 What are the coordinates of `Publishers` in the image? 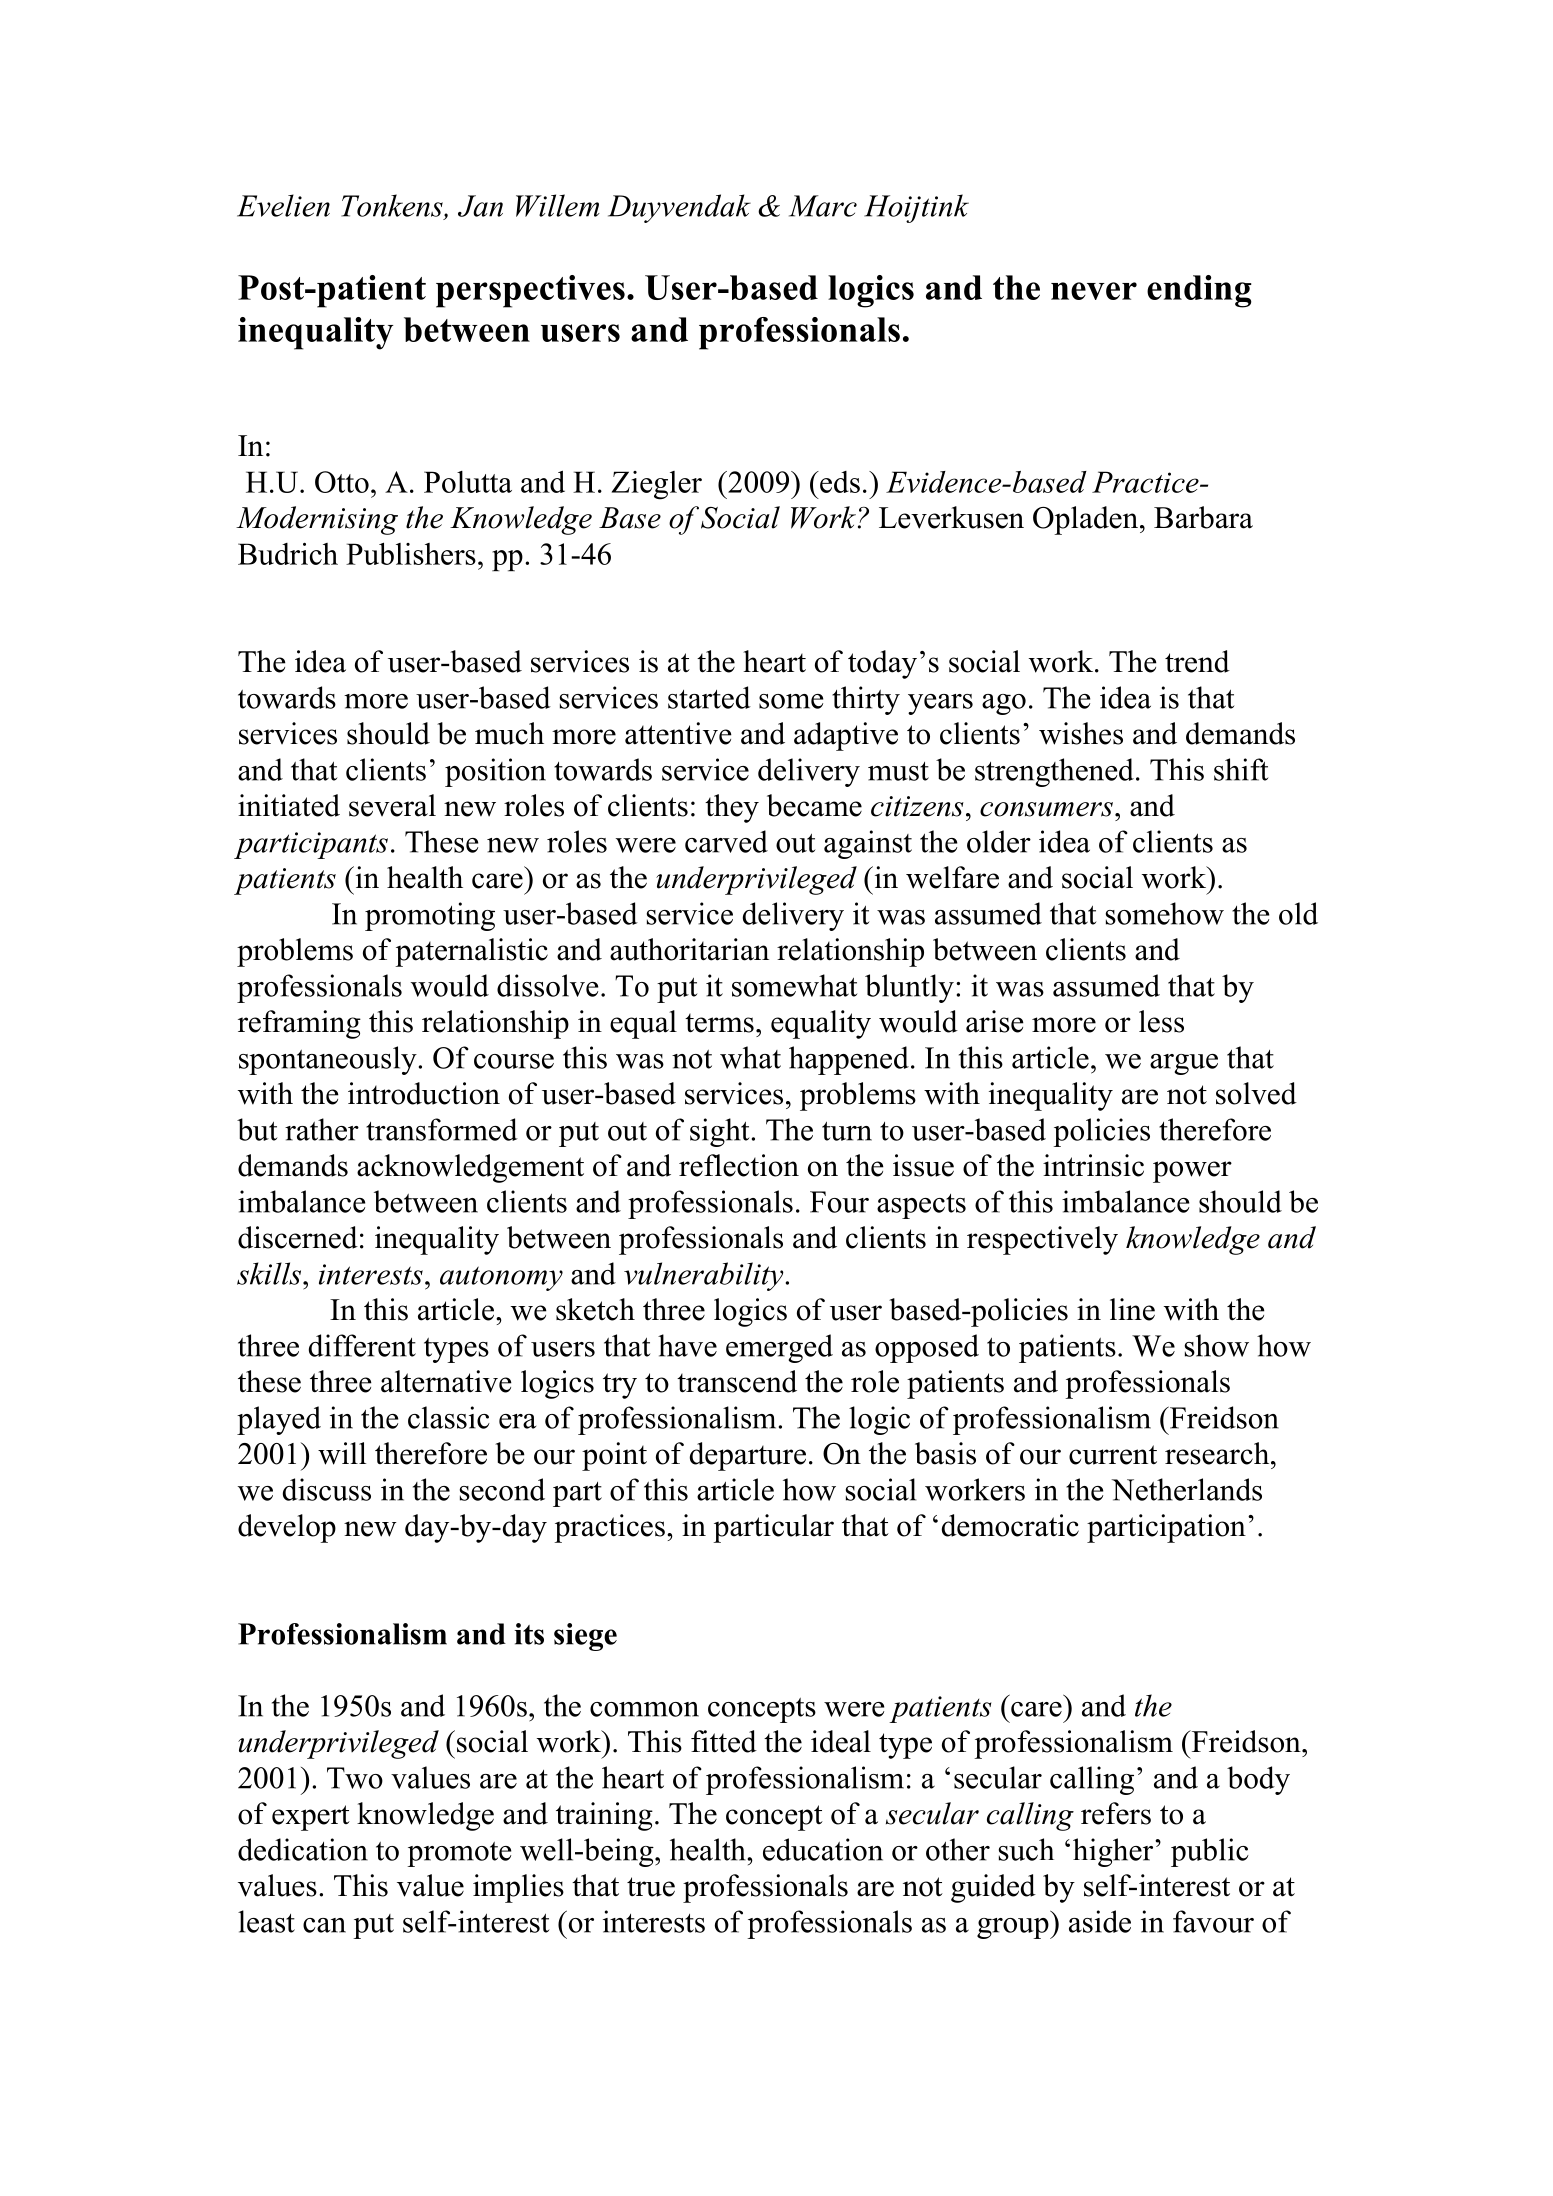 It's located at (411, 553).
